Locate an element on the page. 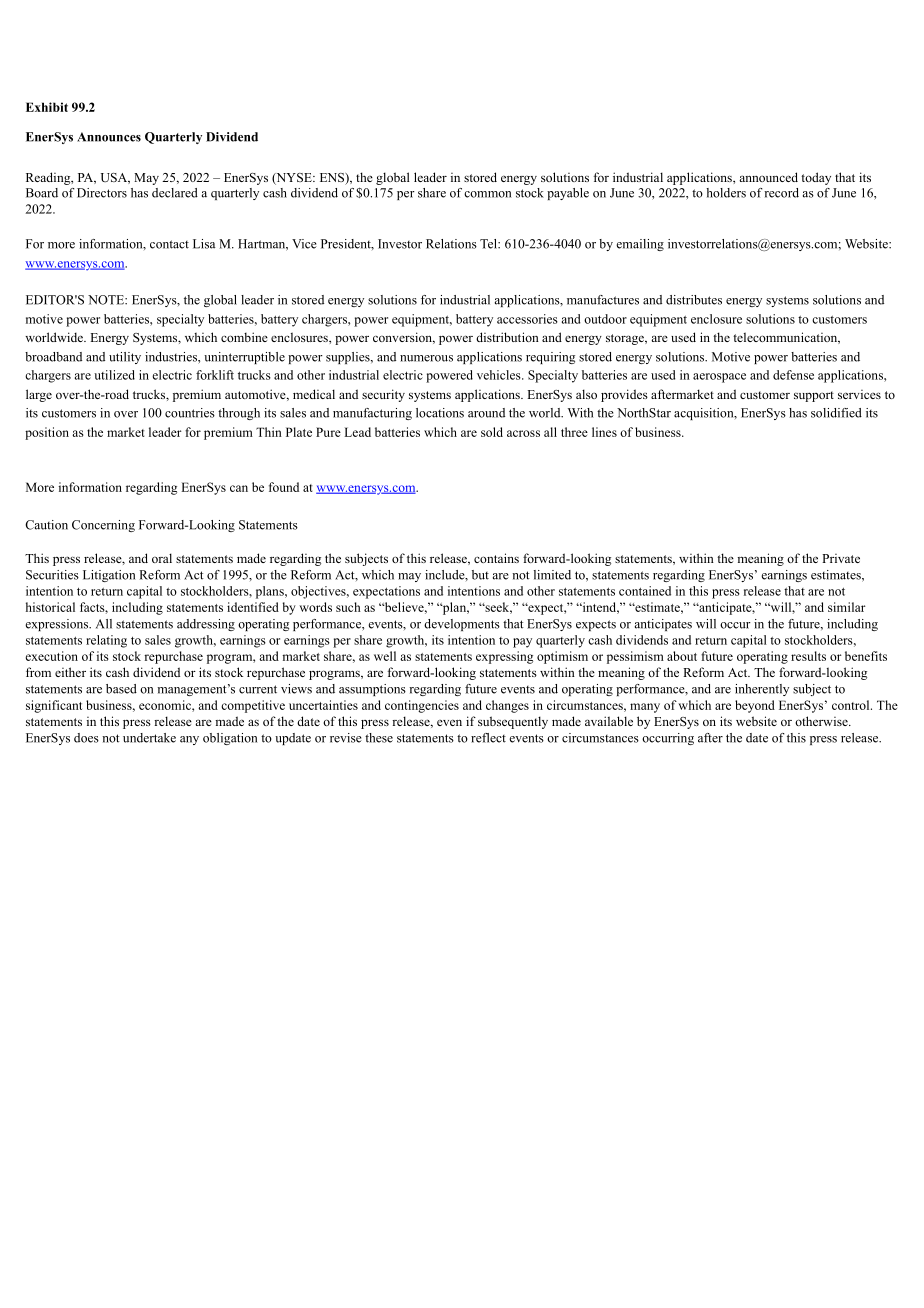 This page has height=1308, width=924. beyond is located at coordinates (755, 706).
